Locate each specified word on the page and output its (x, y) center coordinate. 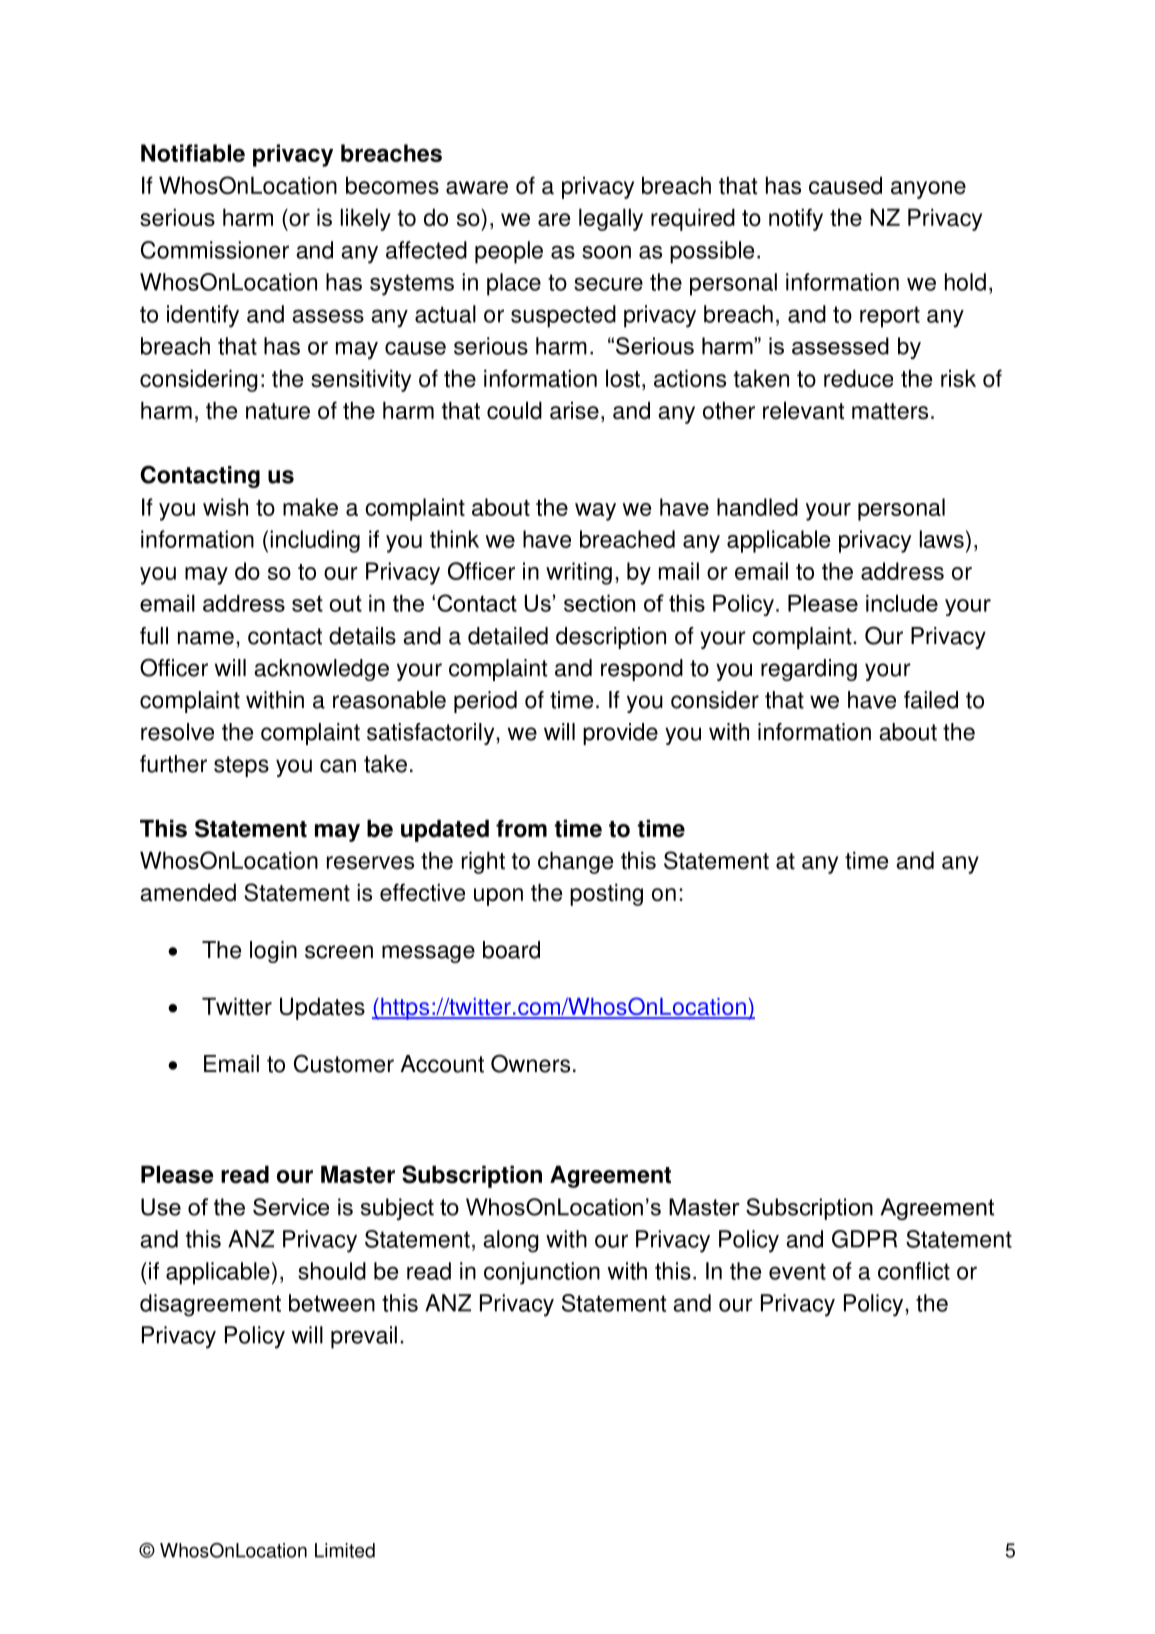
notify (796, 219)
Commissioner (215, 250)
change (575, 862)
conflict (914, 1271)
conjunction (542, 1273)
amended (188, 892)
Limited (345, 1550)
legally (611, 219)
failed (931, 700)
